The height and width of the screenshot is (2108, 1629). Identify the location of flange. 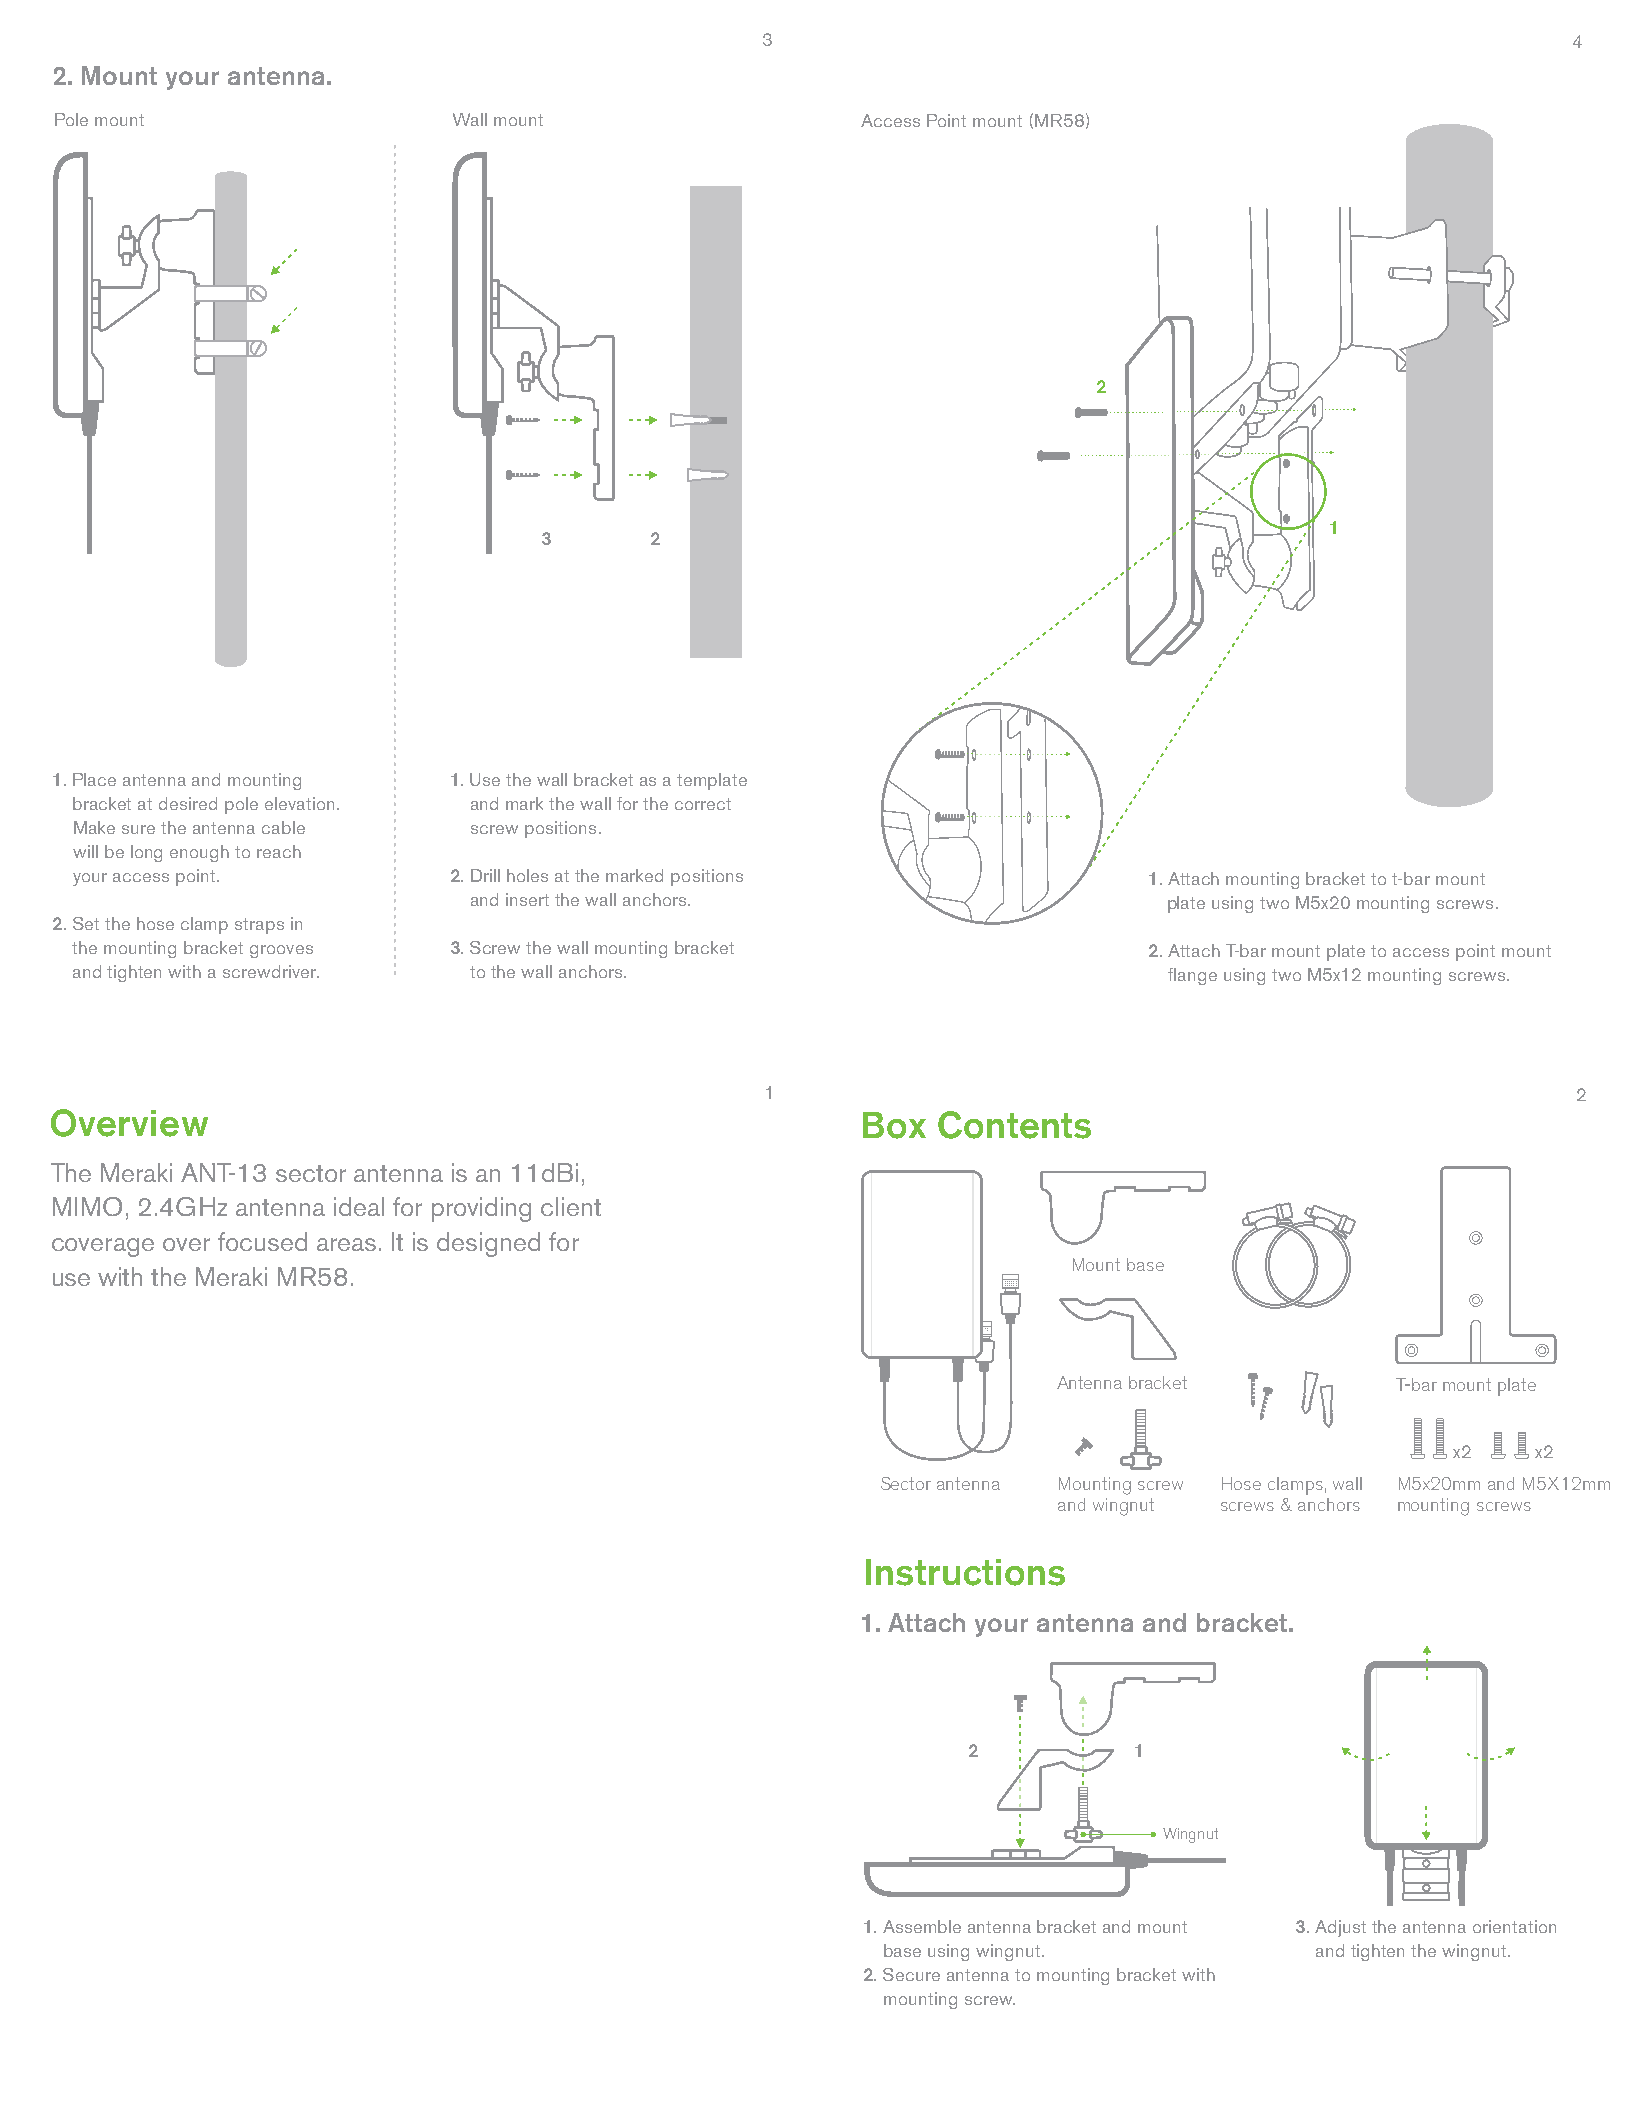
(1192, 976).
